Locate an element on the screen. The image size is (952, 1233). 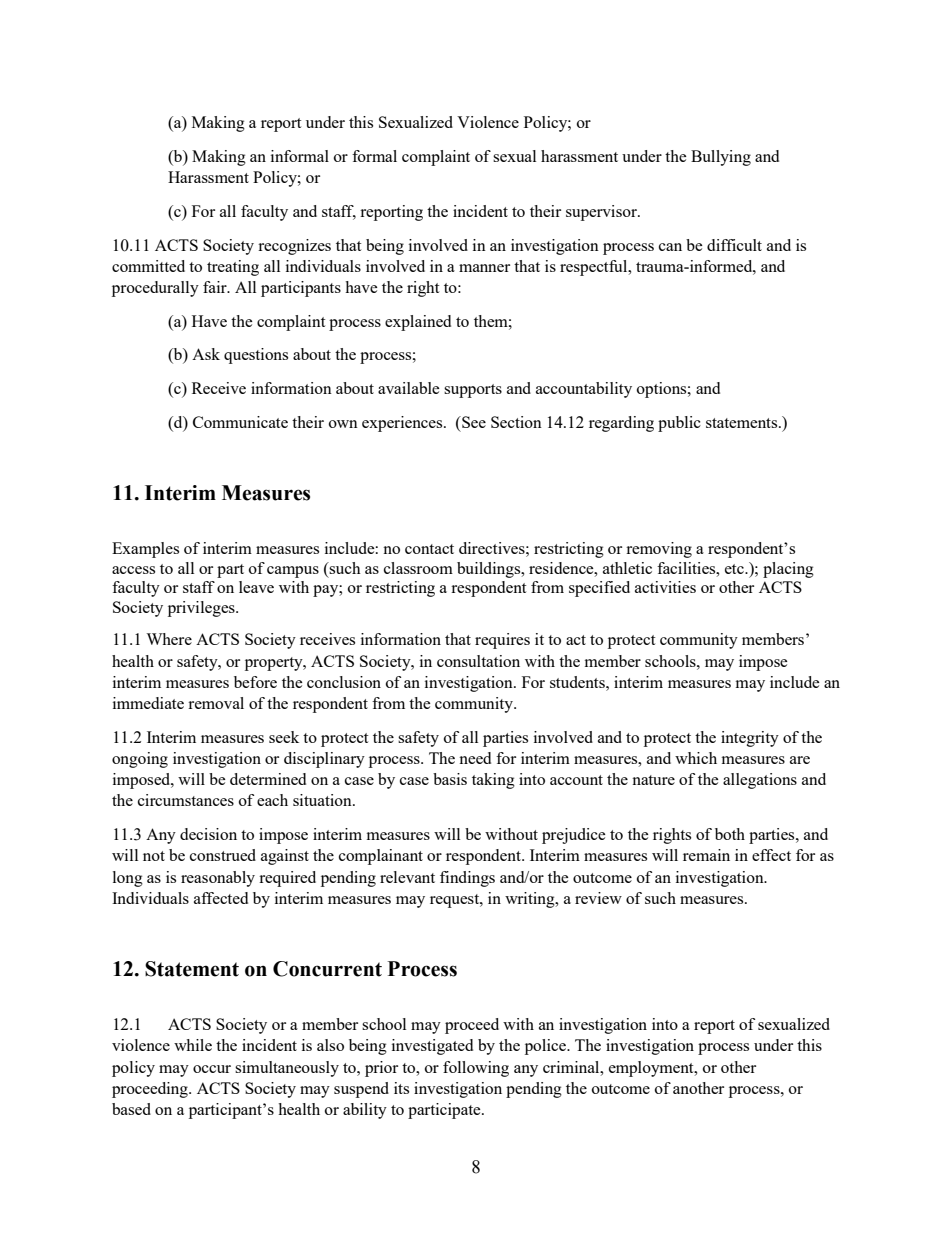
Bullying is located at coordinates (721, 158).
